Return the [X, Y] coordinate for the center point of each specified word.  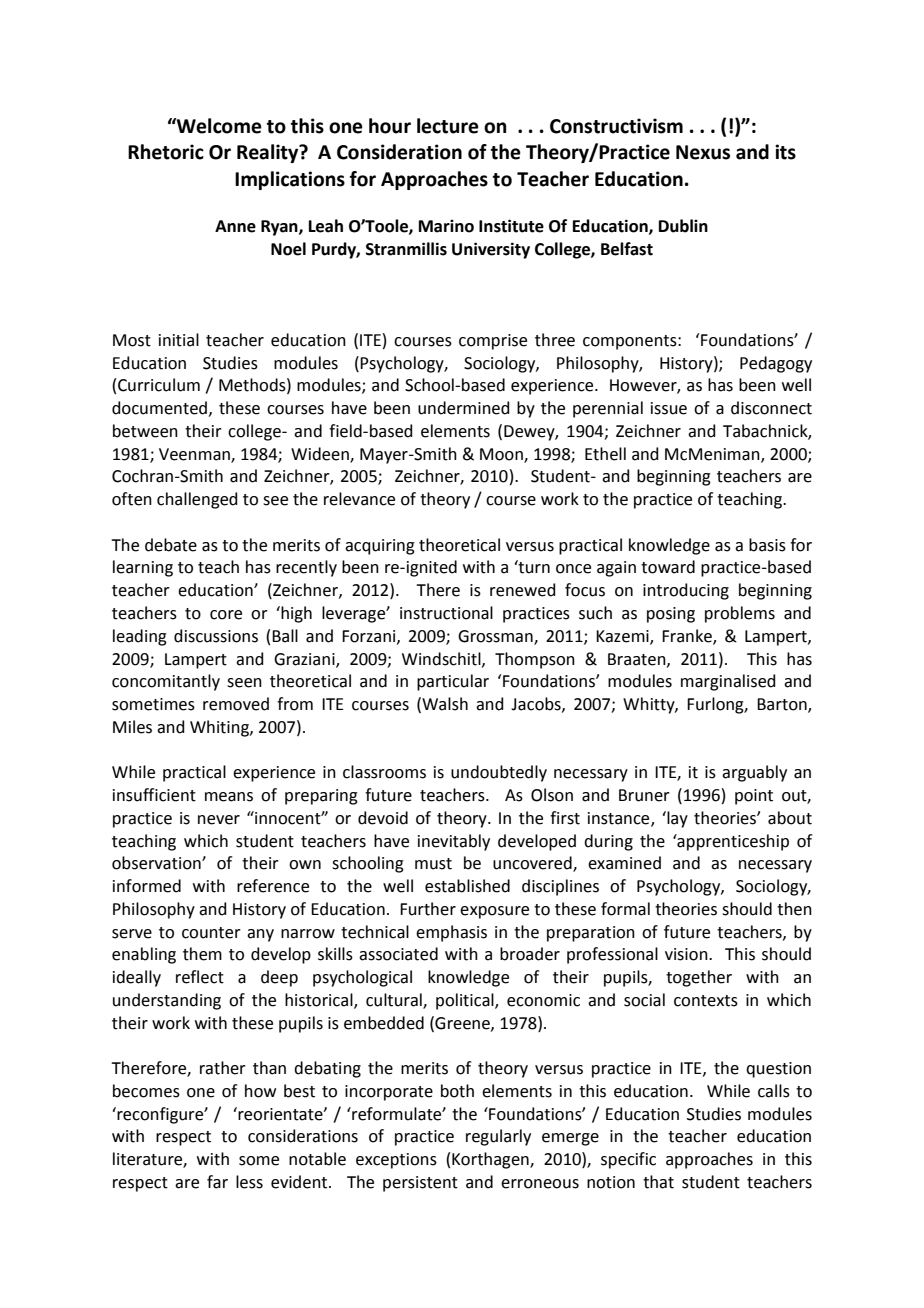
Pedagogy [776, 364]
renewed [523, 590]
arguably [754, 773]
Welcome [218, 126]
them [202, 954]
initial [179, 340]
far [217, 1182]
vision [687, 954]
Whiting [220, 728]
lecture [448, 126]
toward [668, 567]
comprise [493, 342]
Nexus [703, 152]
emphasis [451, 933]
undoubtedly [499, 773]
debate [171, 545]
